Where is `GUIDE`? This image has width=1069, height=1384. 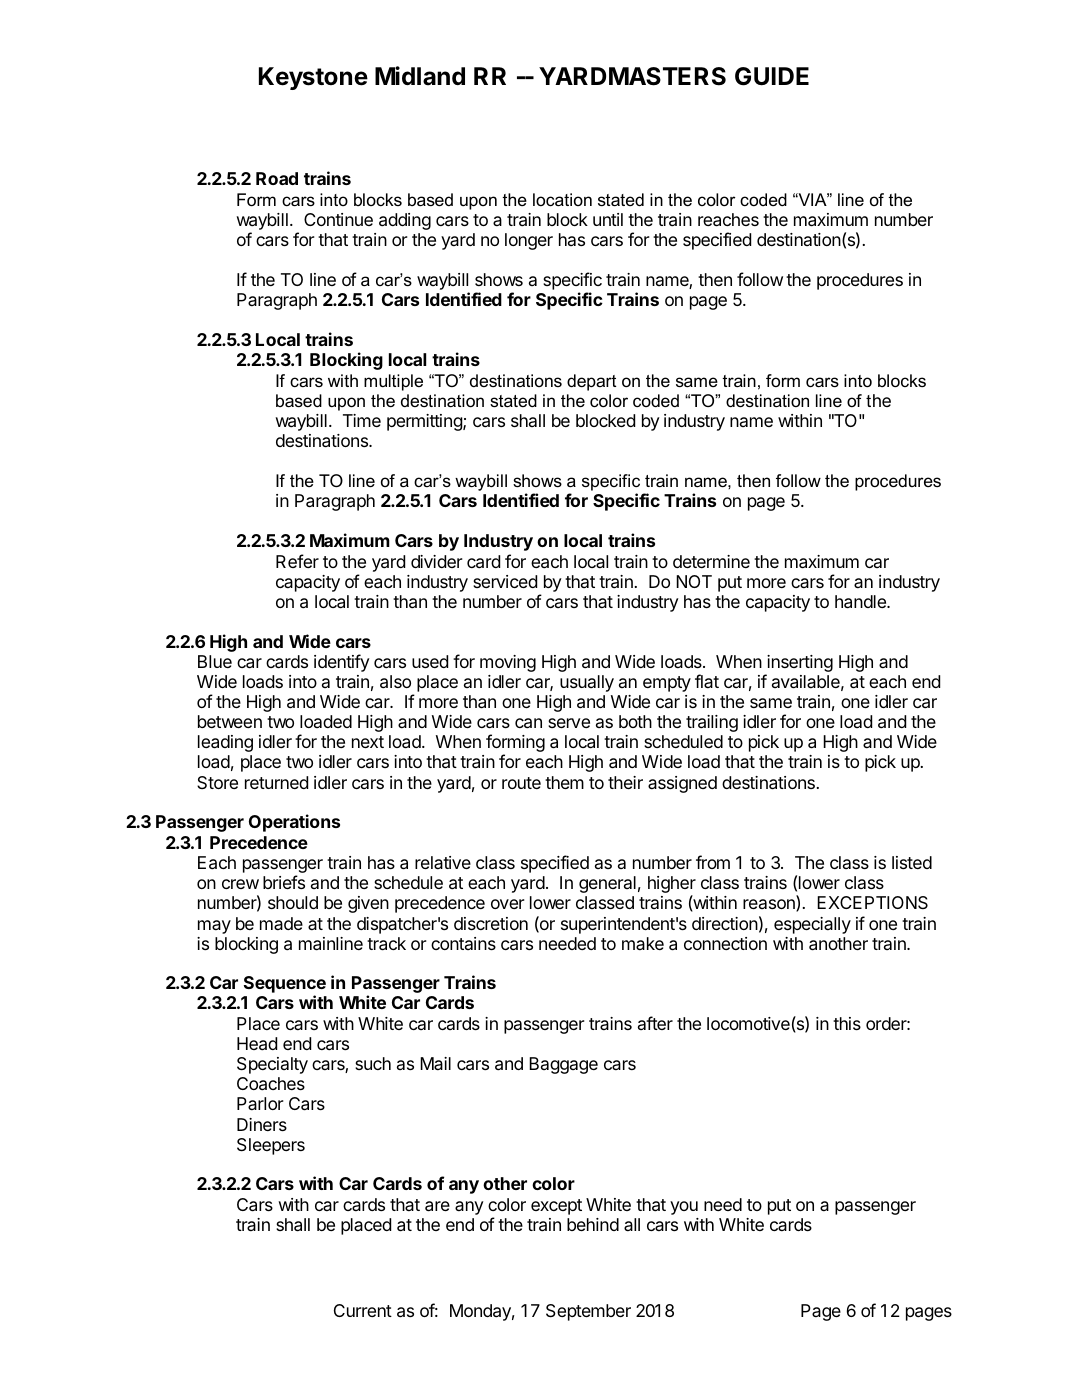
GUIDE is located at coordinates (772, 76).
